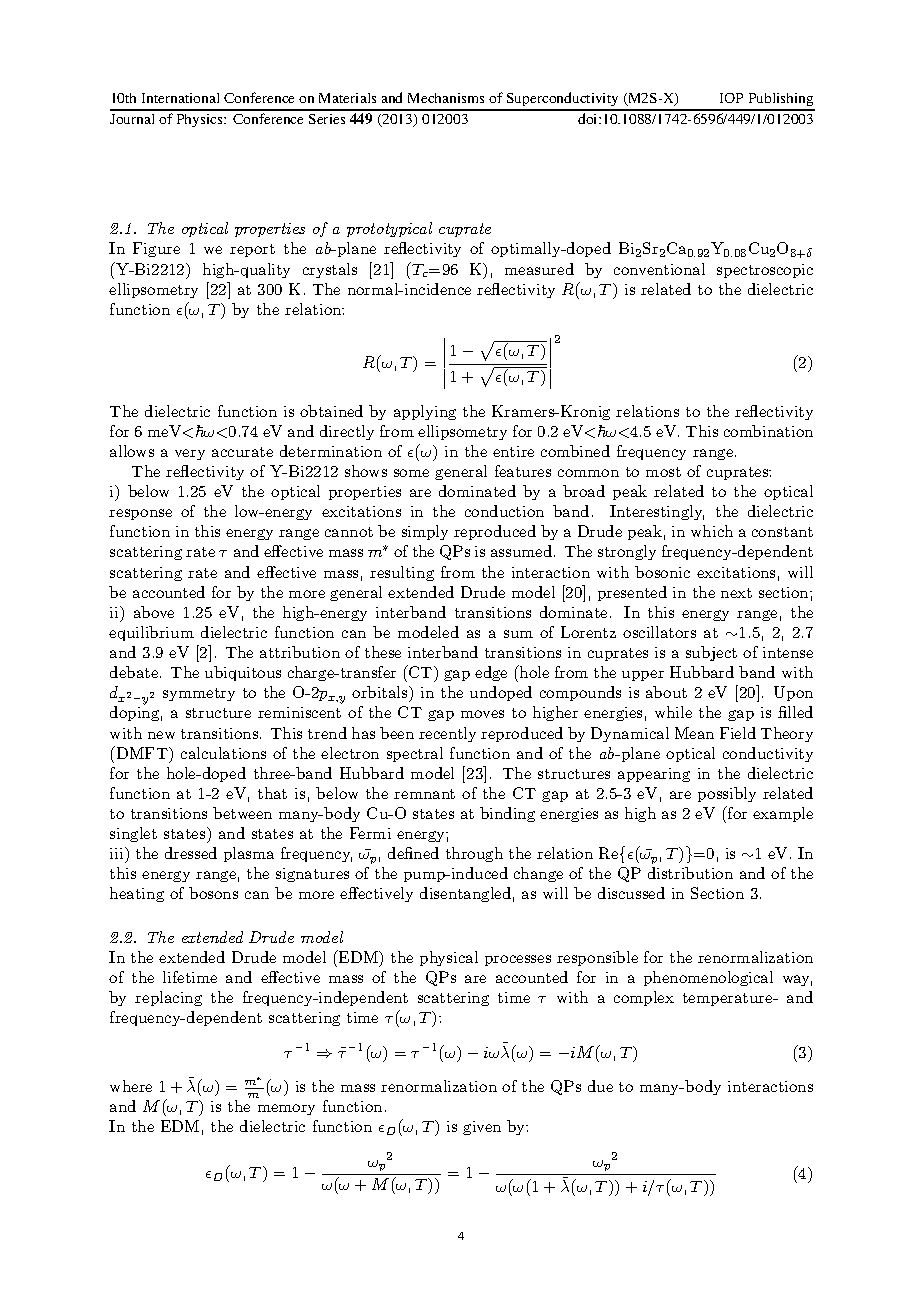 The image size is (924, 1308). I want to click on most, so click(663, 472).
